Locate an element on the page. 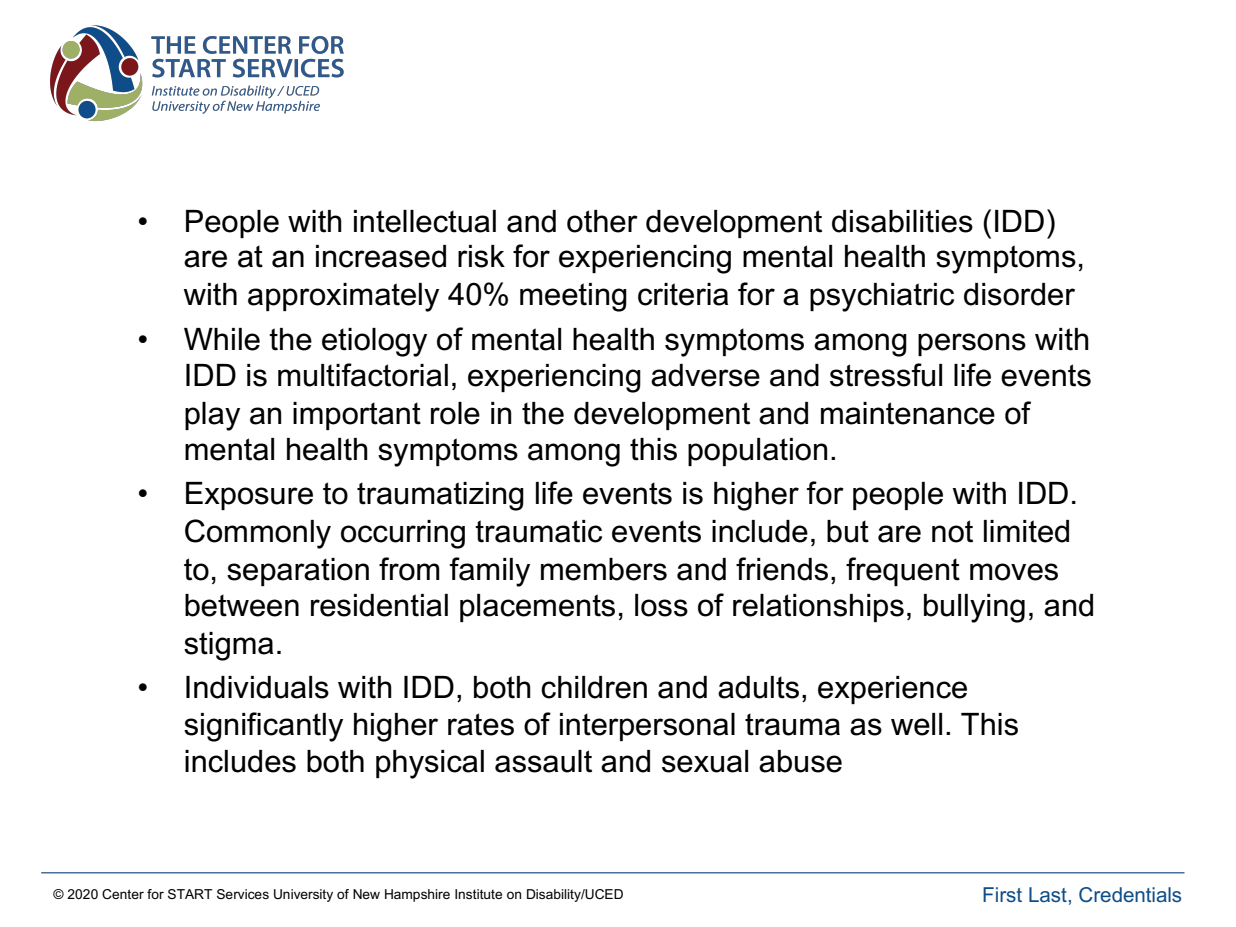 This page has height=927, width=1236. moves is located at coordinates (1014, 572).
